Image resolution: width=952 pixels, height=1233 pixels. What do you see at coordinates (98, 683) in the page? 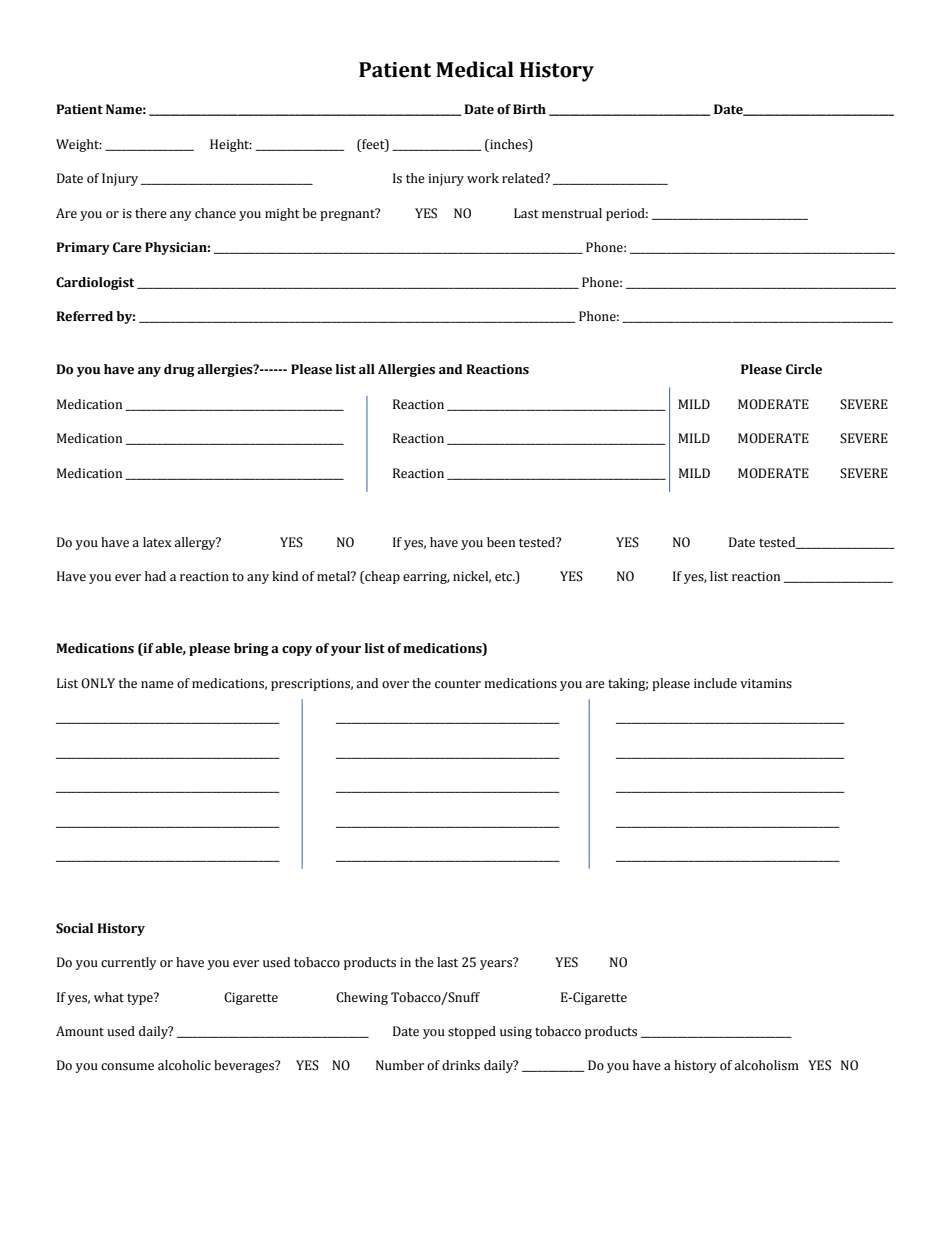
I see `ONLY` at bounding box center [98, 683].
